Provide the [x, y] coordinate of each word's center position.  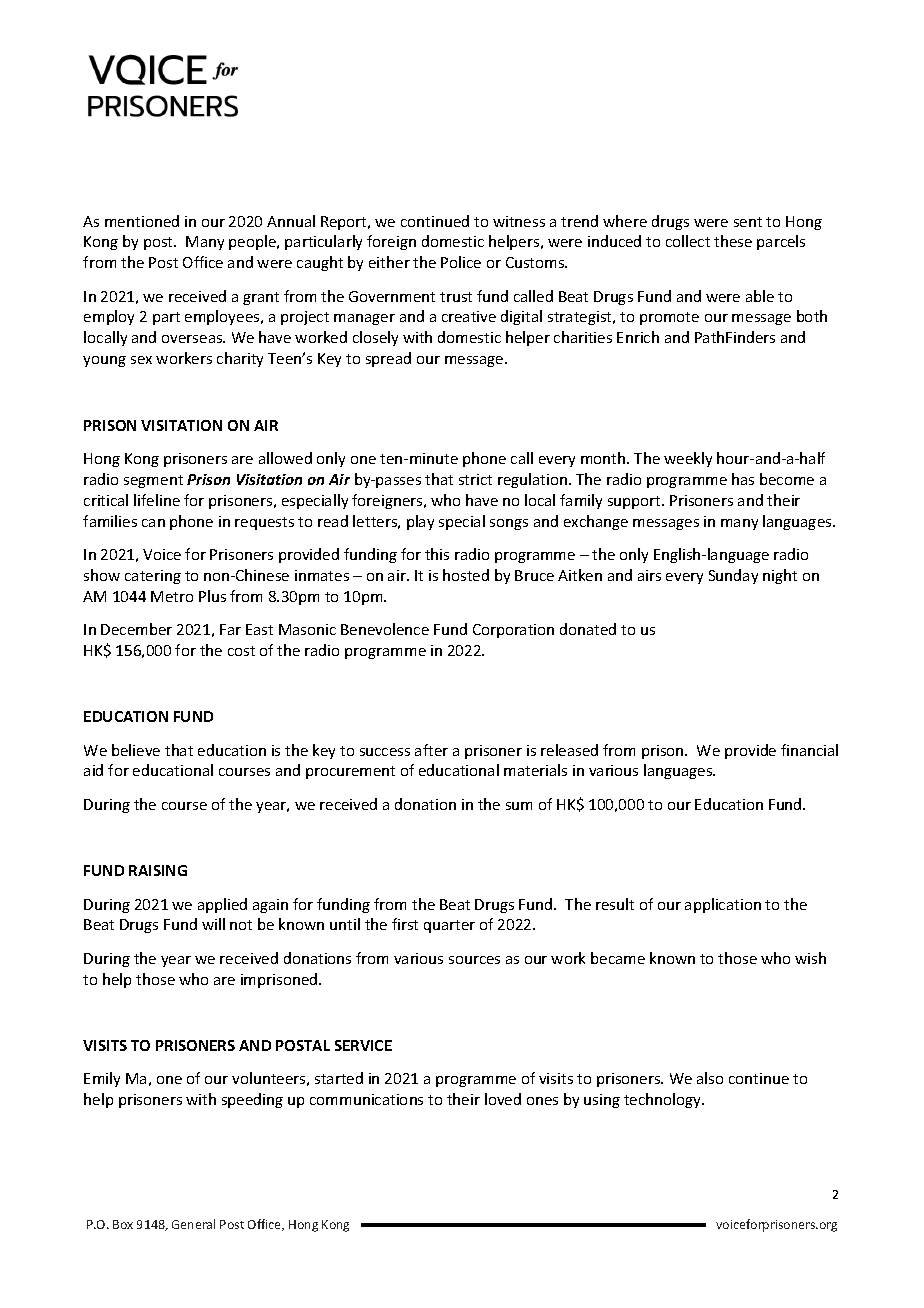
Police [461, 262]
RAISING [158, 870]
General [193, 1224]
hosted [466, 575]
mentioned [142, 221]
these [733, 241]
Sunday [733, 576]
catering [153, 577]
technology [663, 1100]
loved [503, 1099]
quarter [449, 926]
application [723, 905]
